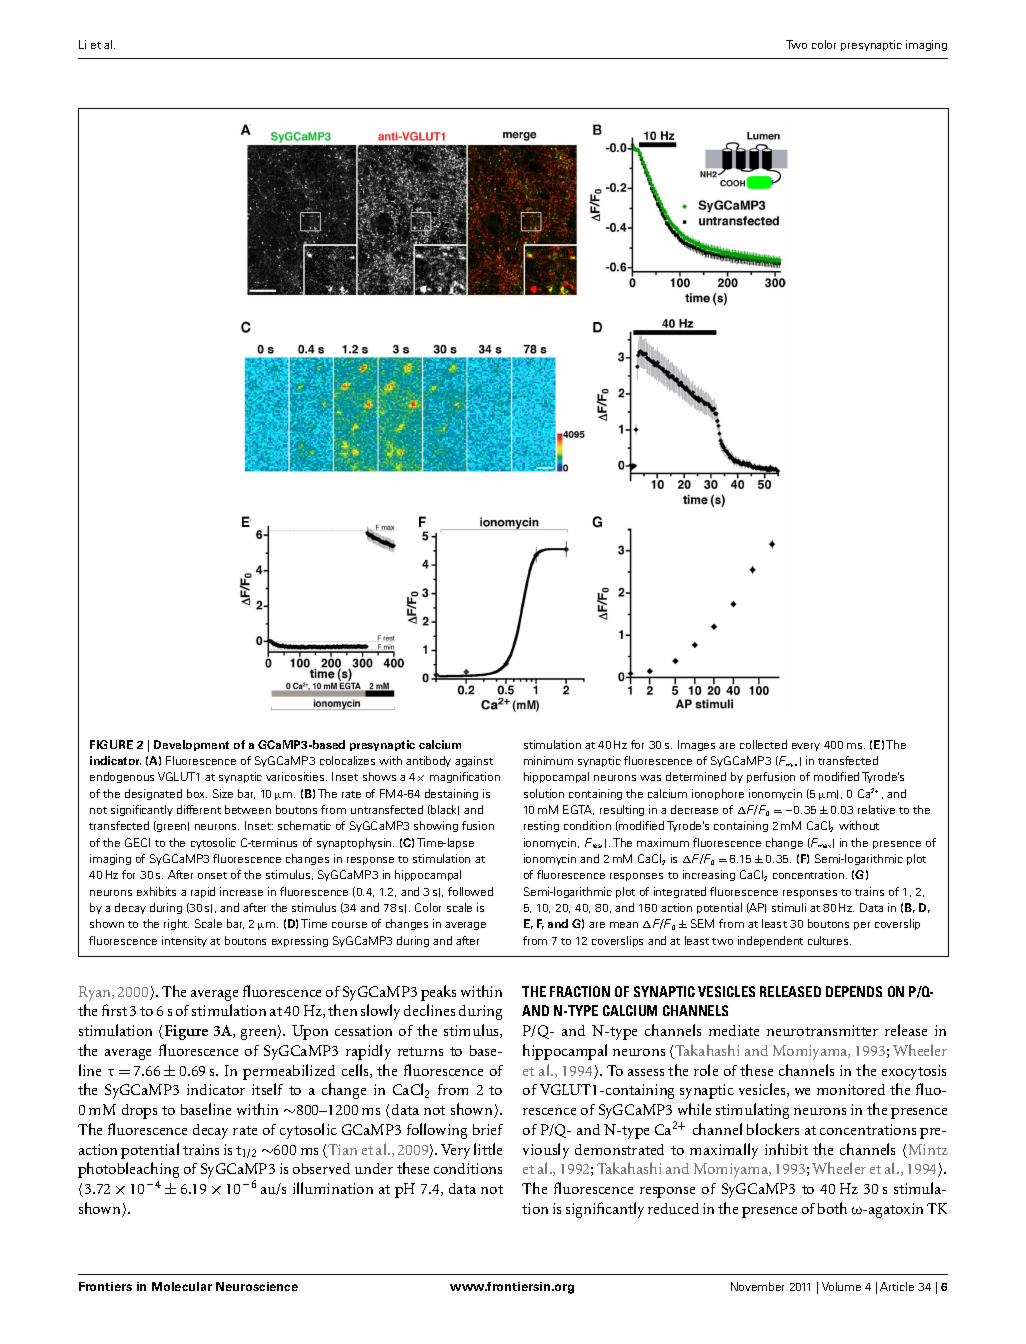 The image size is (1026, 1344). I want to click on minimum, so click(548, 760).
